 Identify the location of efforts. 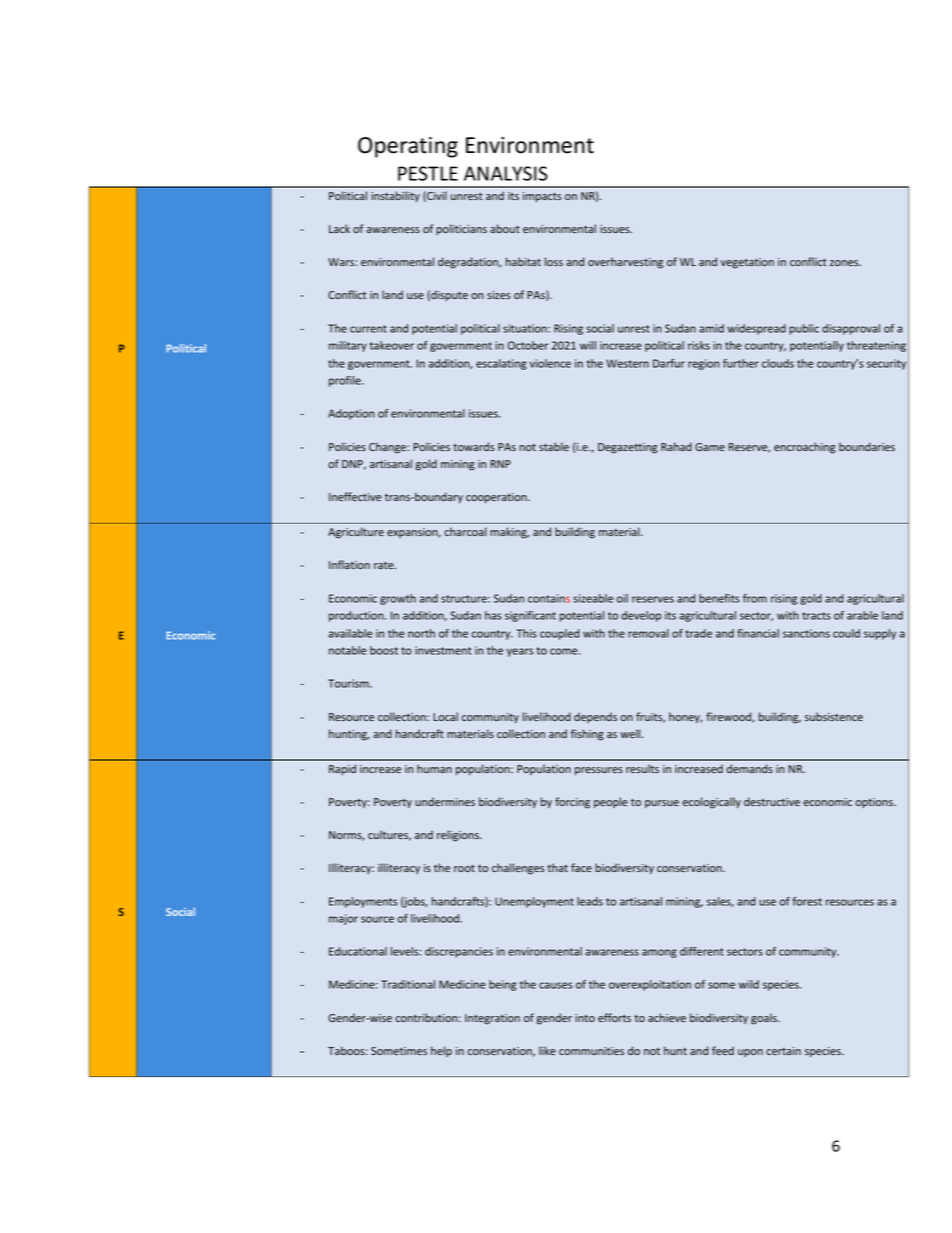
(614, 1017).
